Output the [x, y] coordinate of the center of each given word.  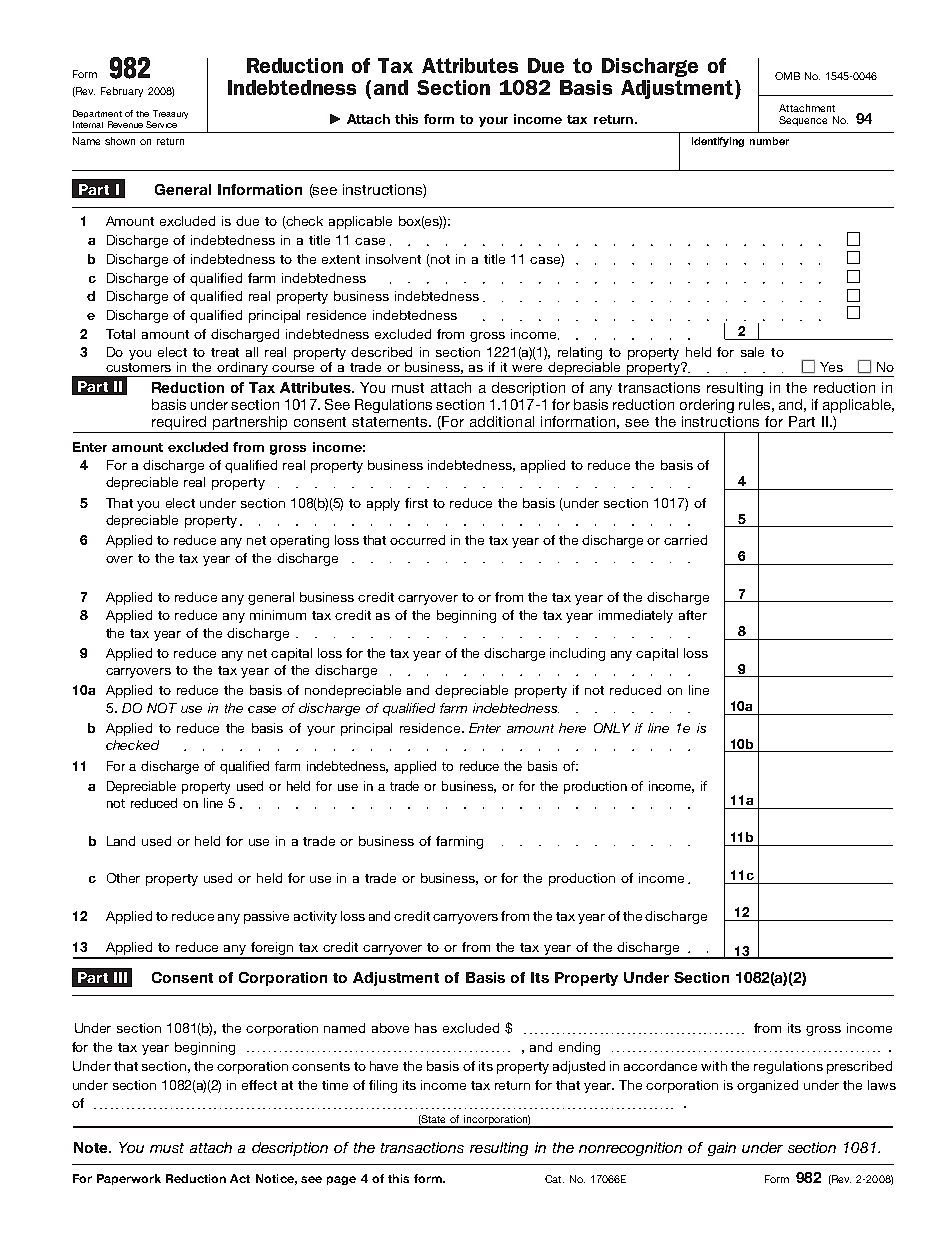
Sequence [803, 121]
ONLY [612, 728]
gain [722, 1149]
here [572, 728]
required [178, 424]
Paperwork [129, 1179]
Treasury [170, 114]
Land [121, 841]
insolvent [393, 259]
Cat [554, 1179]
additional [502, 421]
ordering [707, 406]
